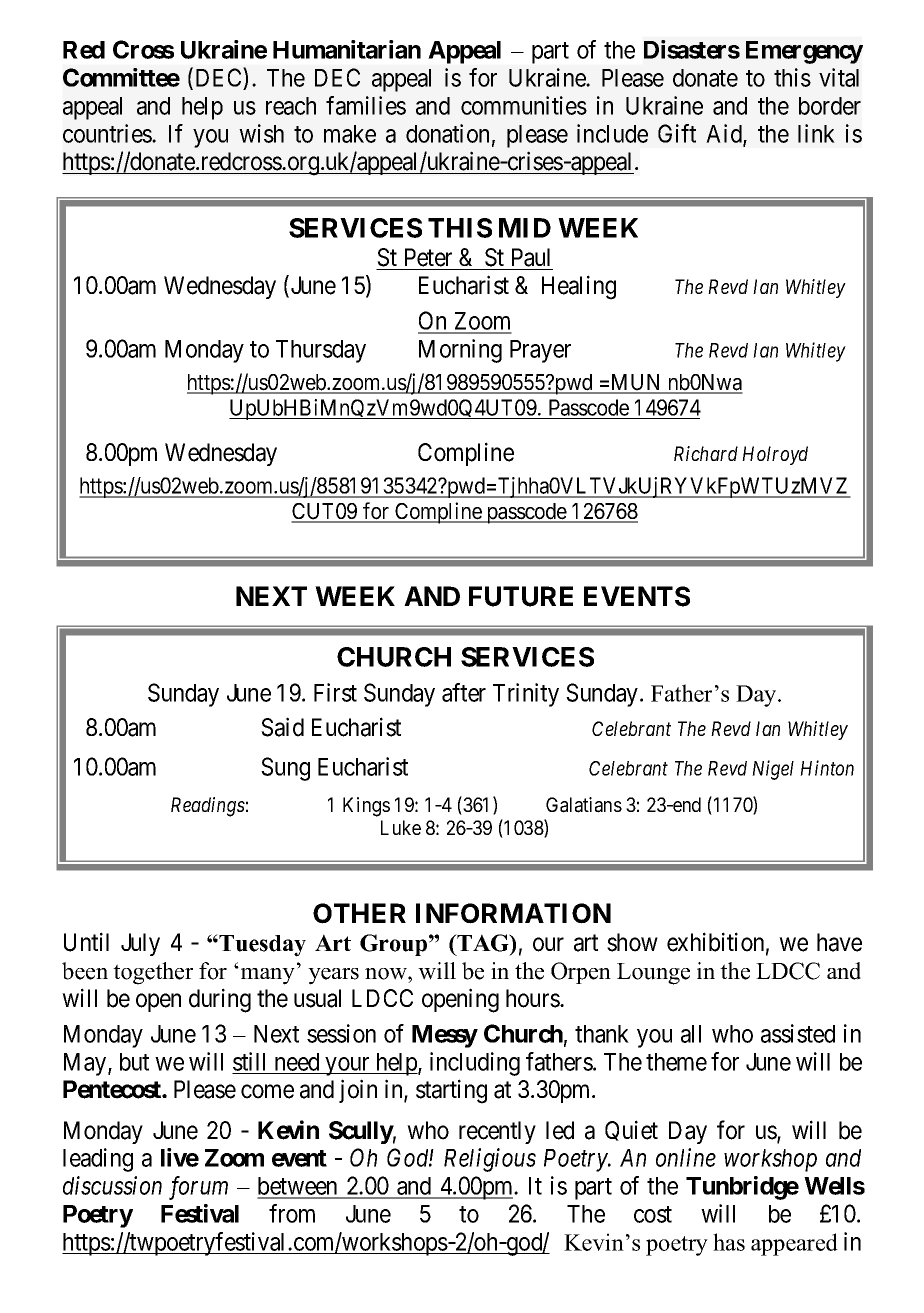 Image resolution: width=924 pixels, height=1313 pixels. I want to click on Messy, so click(445, 1036).
